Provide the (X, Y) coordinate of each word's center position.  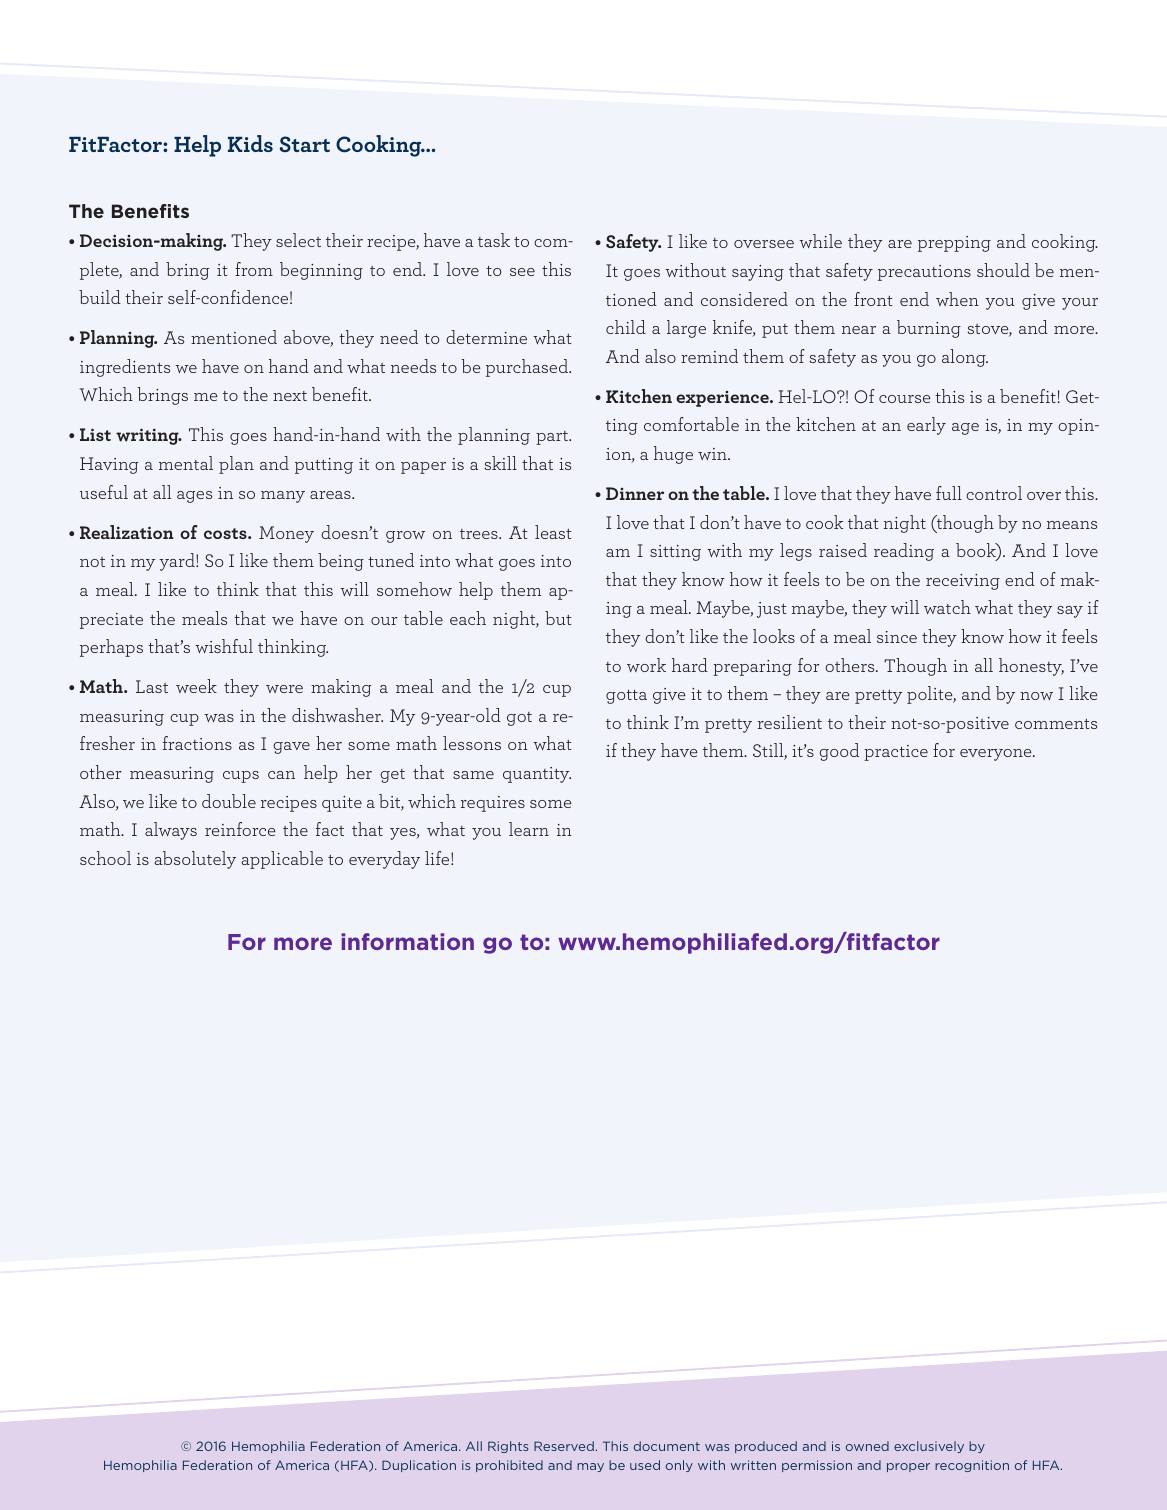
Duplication (419, 1466)
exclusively (929, 1447)
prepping (954, 244)
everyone (997, 755)
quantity (537, 775)
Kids (250, 143)
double (229, 801)
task (494, 240)
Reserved (564, 1446)
